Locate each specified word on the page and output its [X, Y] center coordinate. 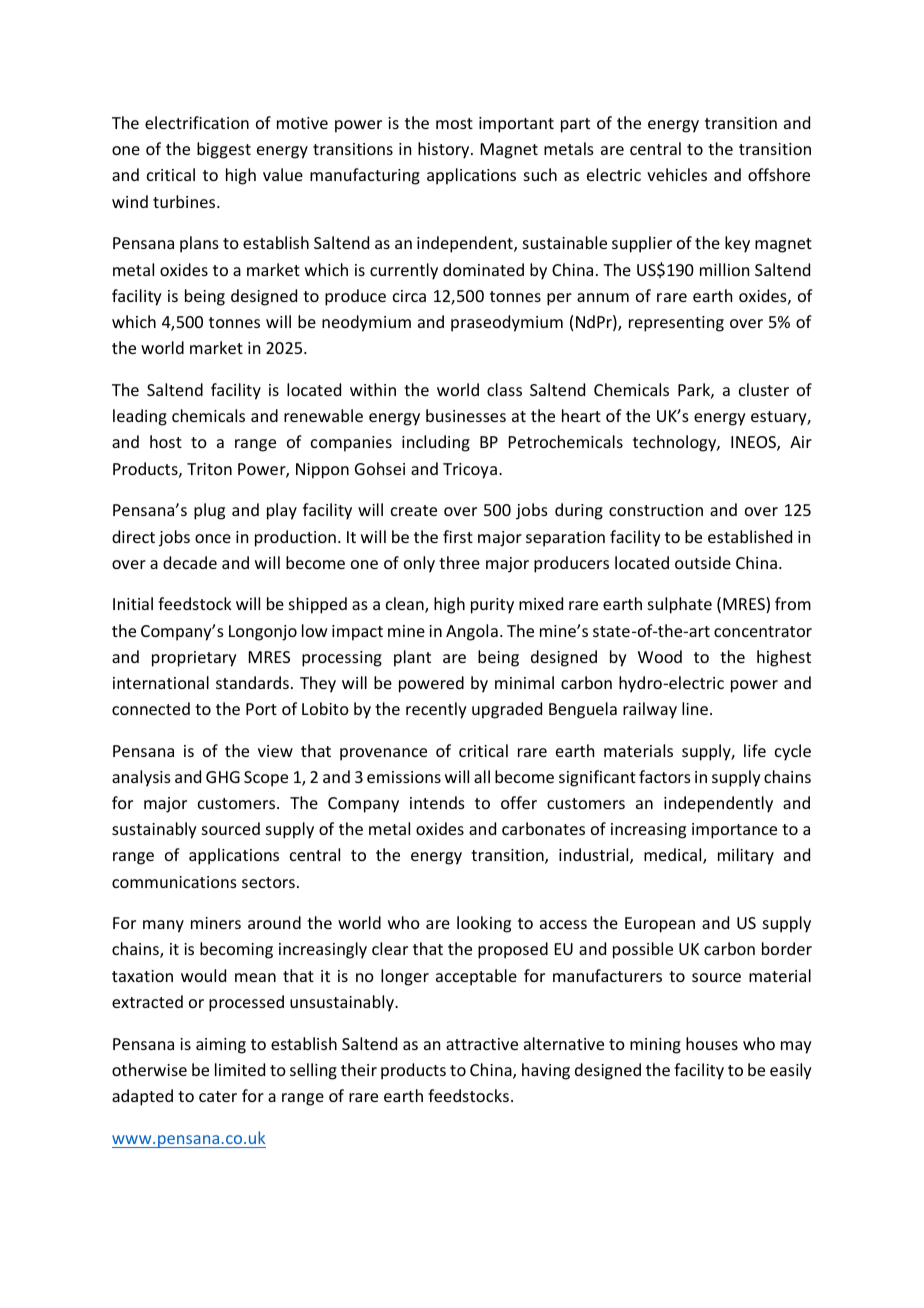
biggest [224, 150]
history [445, 150]
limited [240, 1069]
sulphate [680, 605]
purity [492, 606]
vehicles [677, 174]
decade [190, 562]
